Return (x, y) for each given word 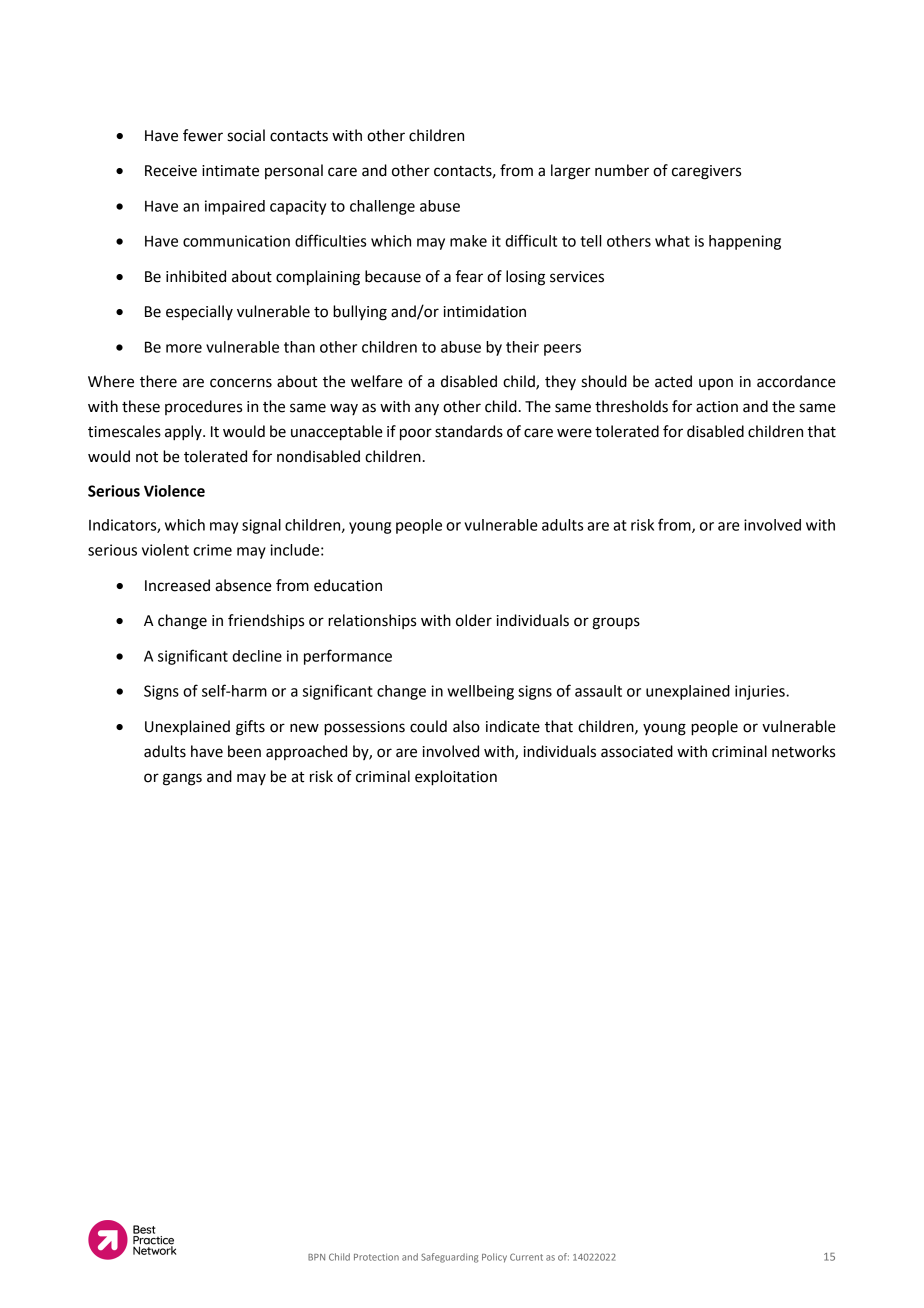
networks (803, 751)
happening (745, 242)
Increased (177, 585)
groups (616, 623)
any (427, 409)
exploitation (456, 778)
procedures (203, 407)
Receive (171, 171)
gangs (182, 779)
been (244, 751)
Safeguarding (449, 1258)
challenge (382, 207)
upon (716, 384)
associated (637, 751)
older (474, 620)
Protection (376, 1257)
